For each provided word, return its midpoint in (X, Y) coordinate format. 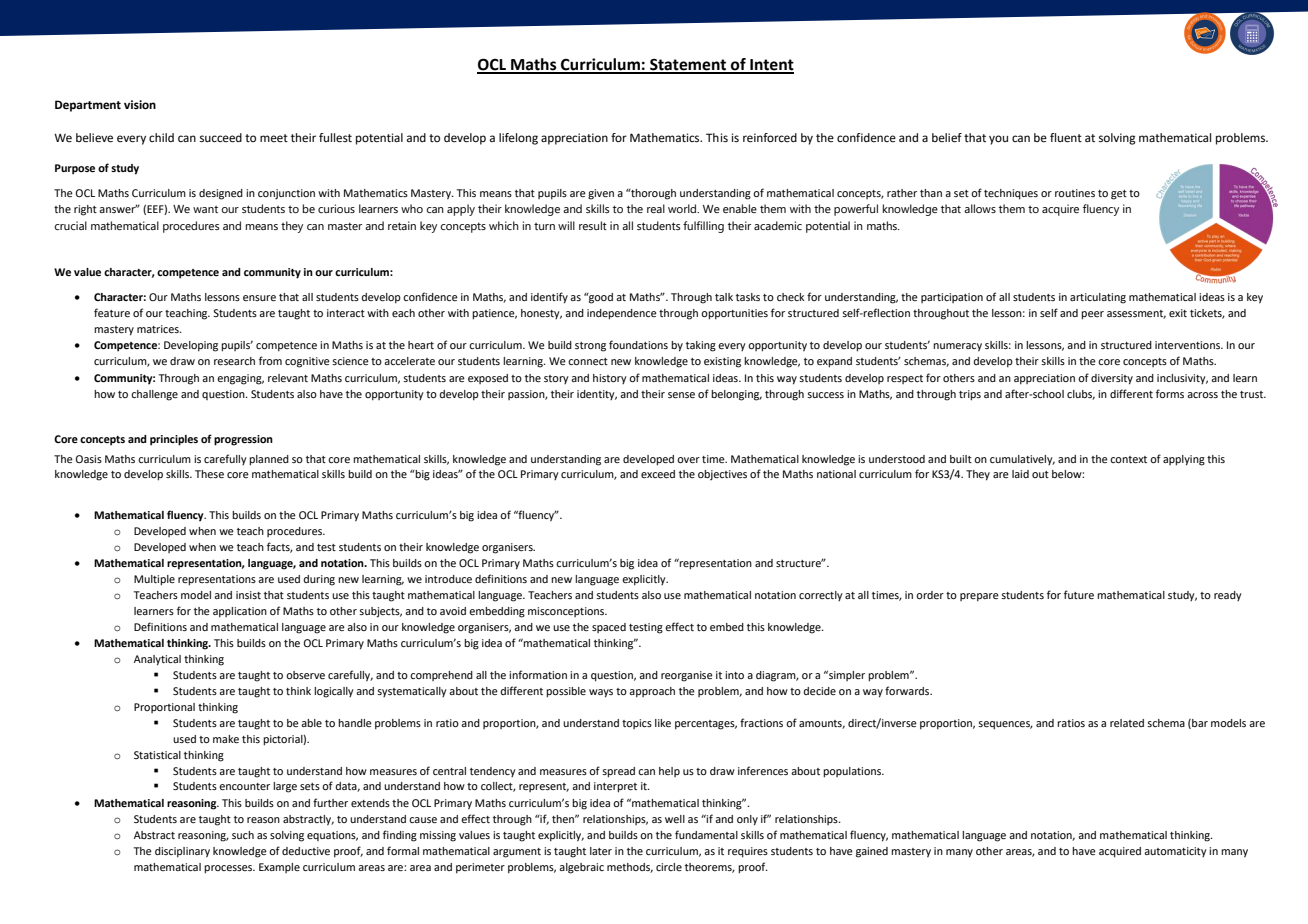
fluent (1066, 138)
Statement (688, 65)
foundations (638, 344)
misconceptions (567, 612)
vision (140, 105)
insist (248, 595)
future (1079, 594)
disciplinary (182, 852)
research (234, 361)
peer (1092, 315)
